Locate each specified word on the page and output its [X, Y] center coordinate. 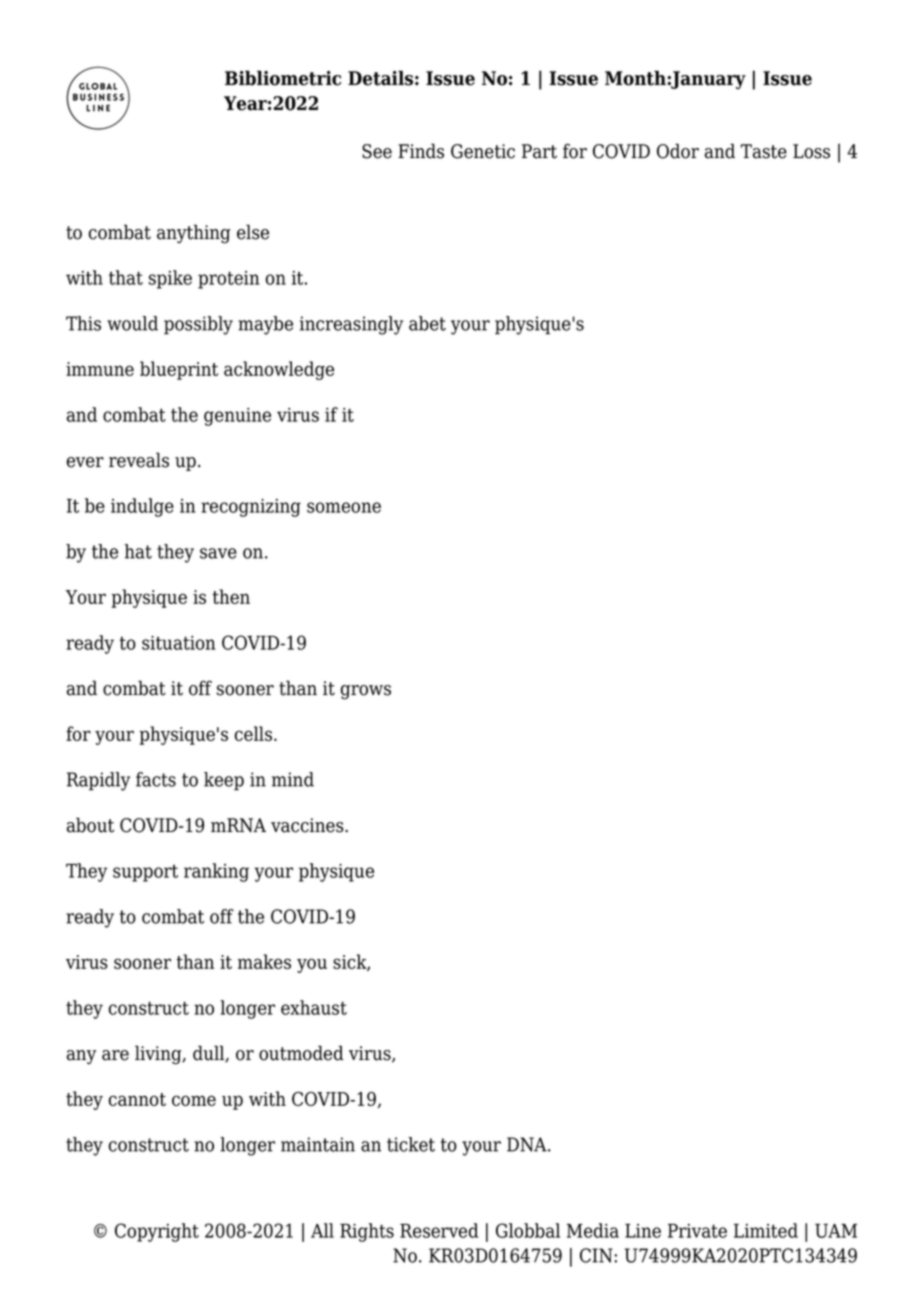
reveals [139, 460]
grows [366, 692]
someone [344, 507]
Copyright [157, 1232]
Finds [421, 151]
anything [193, 234]
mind [293, 779]
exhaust [314, 1007]
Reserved [439, 1230]
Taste [764, 151]
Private [697, 1231]
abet [427, 323]
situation [179, 643]
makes [264, 961]
